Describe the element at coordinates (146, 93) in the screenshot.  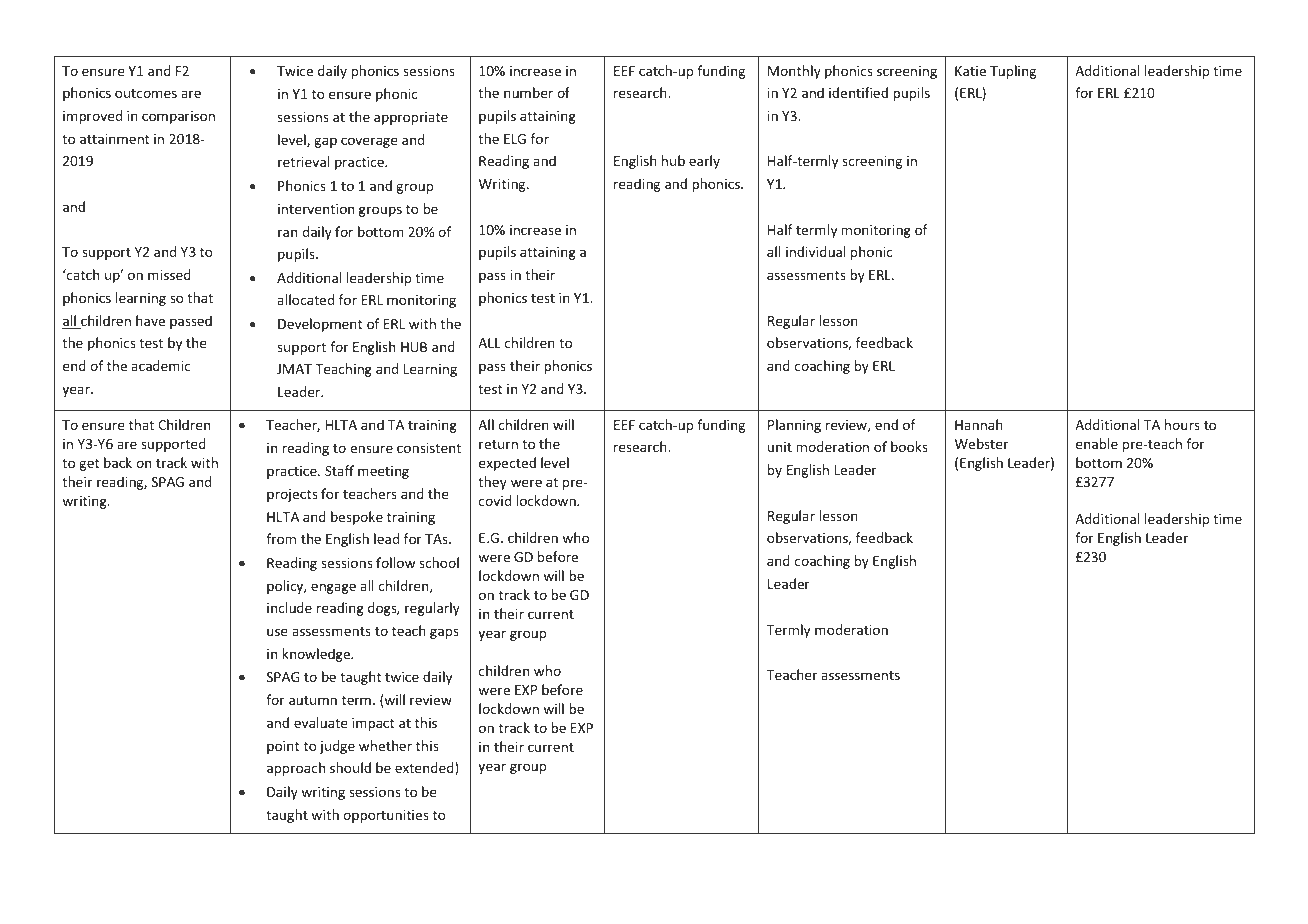
I see `outcomes` at that location.
